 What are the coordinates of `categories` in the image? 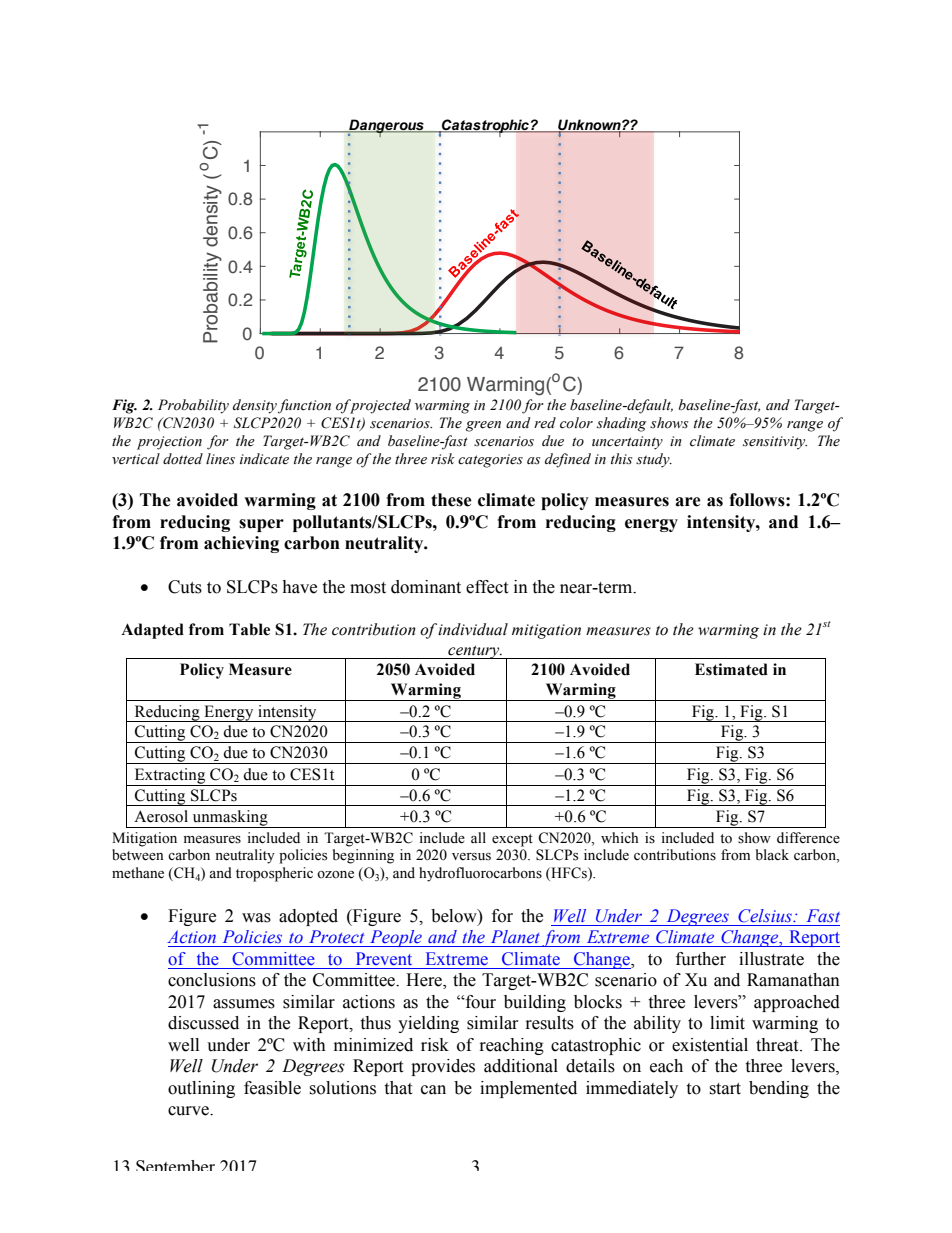 It's located at (490, 461).
